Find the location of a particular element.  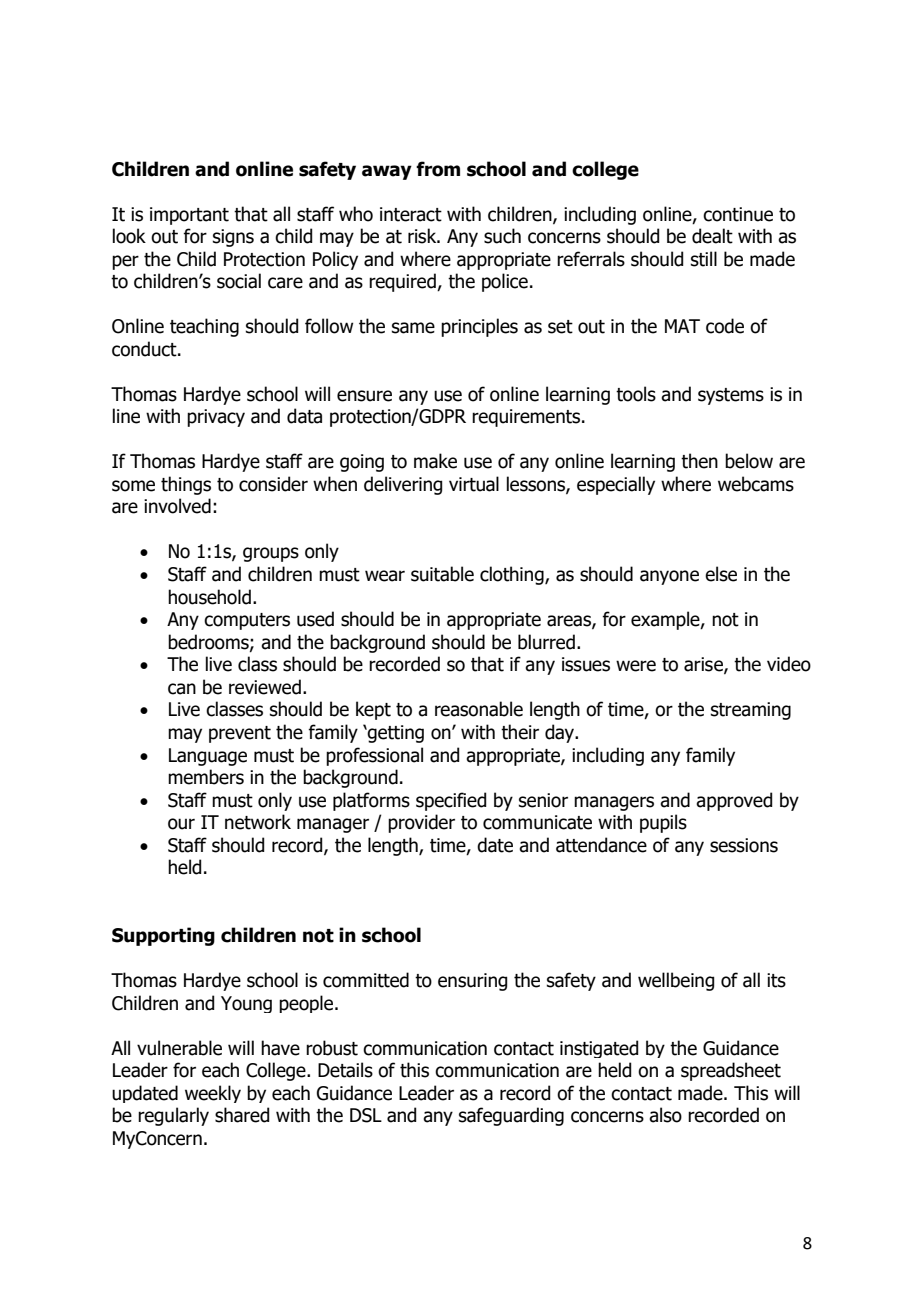

from is located at coordinates (438, 169).
